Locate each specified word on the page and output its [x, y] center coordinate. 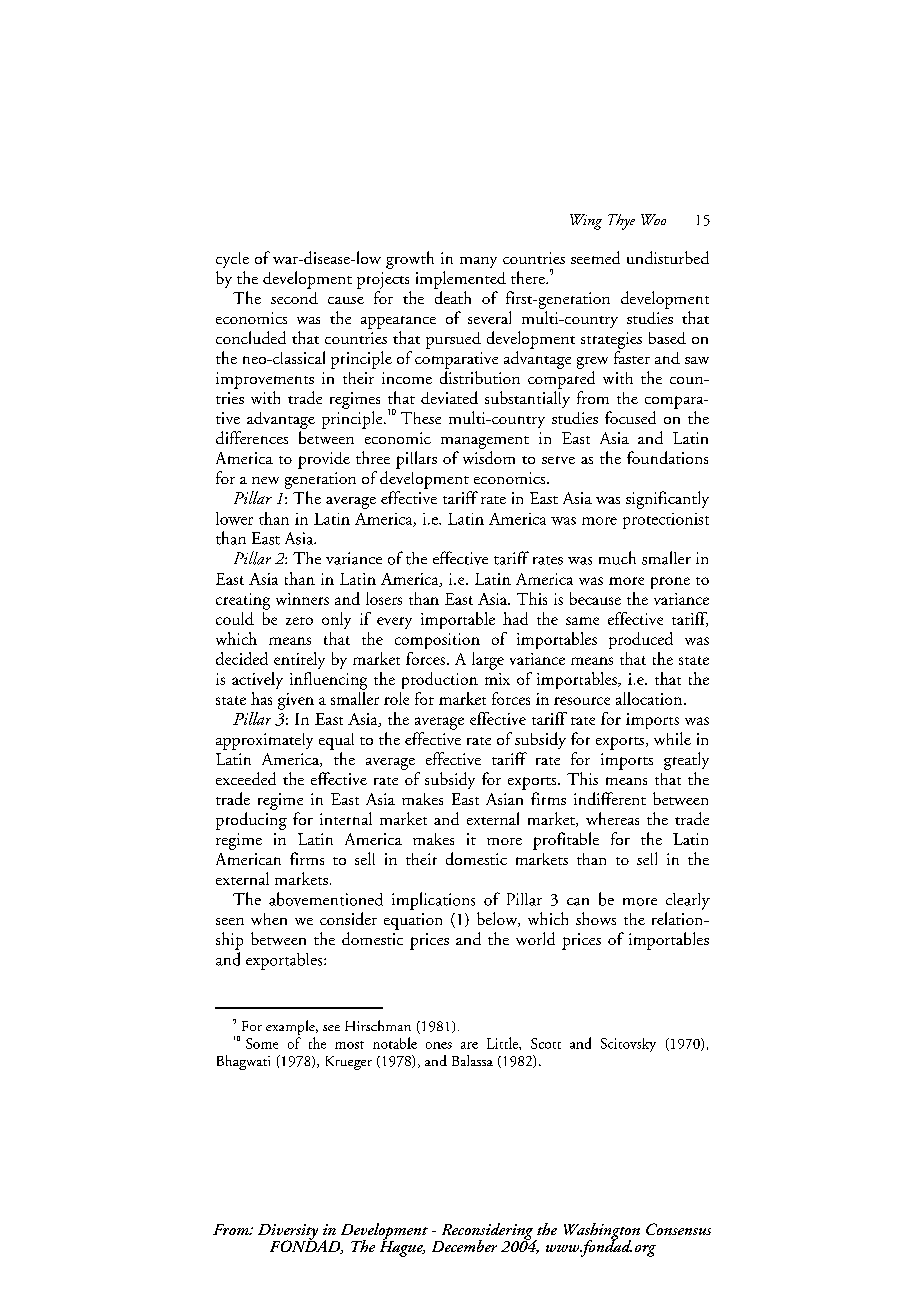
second [294, 298]
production [440, 680]
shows [596, 918]
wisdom [489, 457]
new [265, 480]
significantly [667, 500]
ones [439, 1045]
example [291, 1029]
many [478, 262]
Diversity [288, 1233]
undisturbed [668, 257]
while [672, 738]
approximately [264, 741]
